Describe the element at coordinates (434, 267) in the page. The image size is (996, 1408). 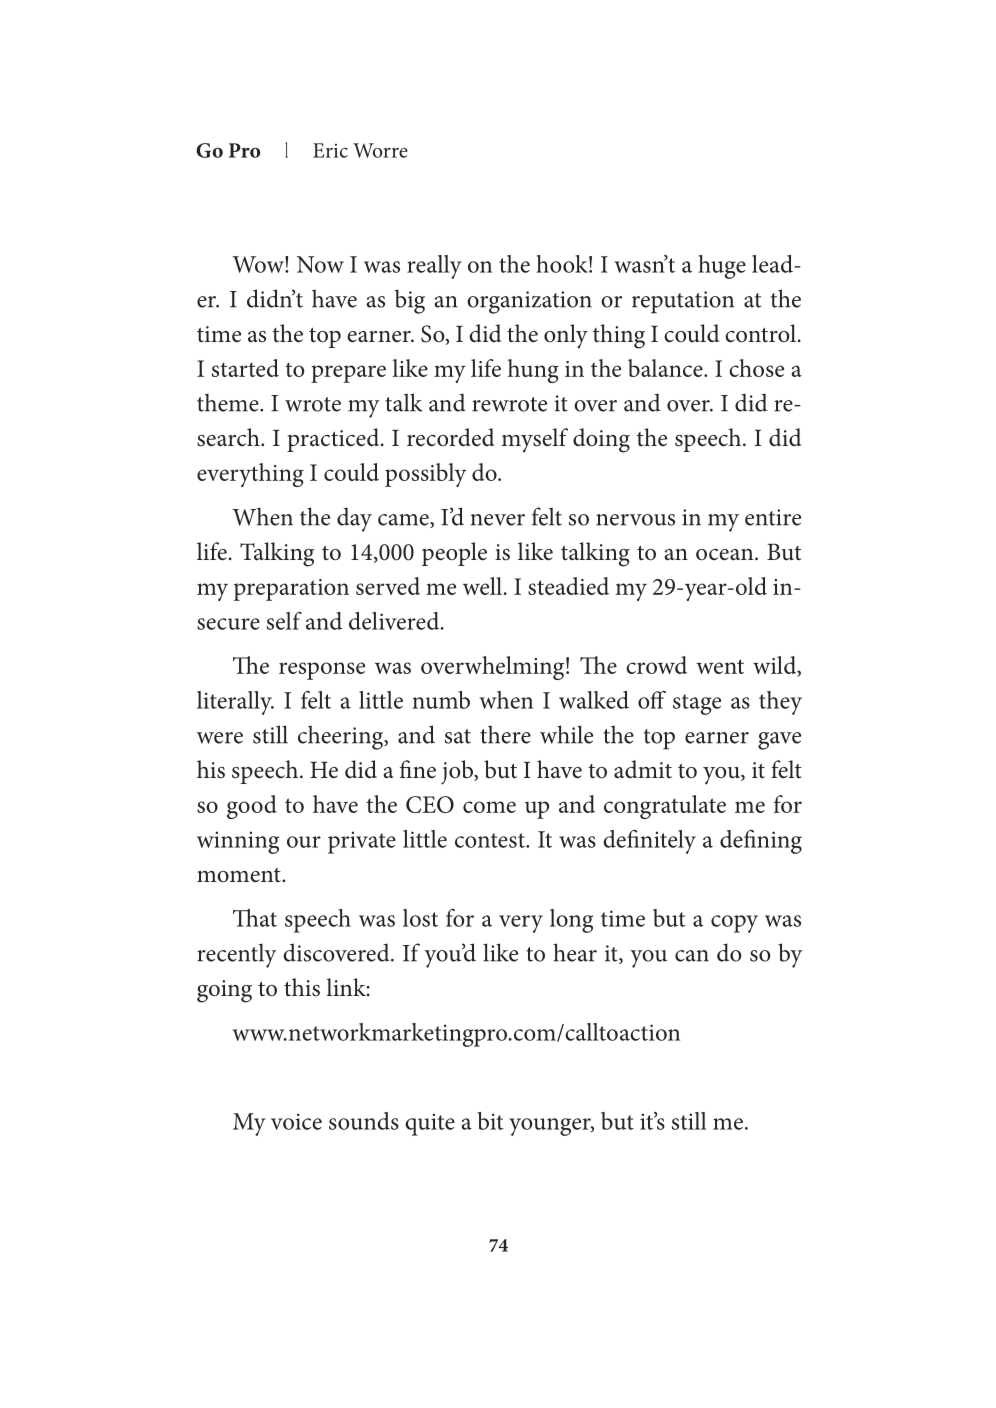
I see `really` at that location.
